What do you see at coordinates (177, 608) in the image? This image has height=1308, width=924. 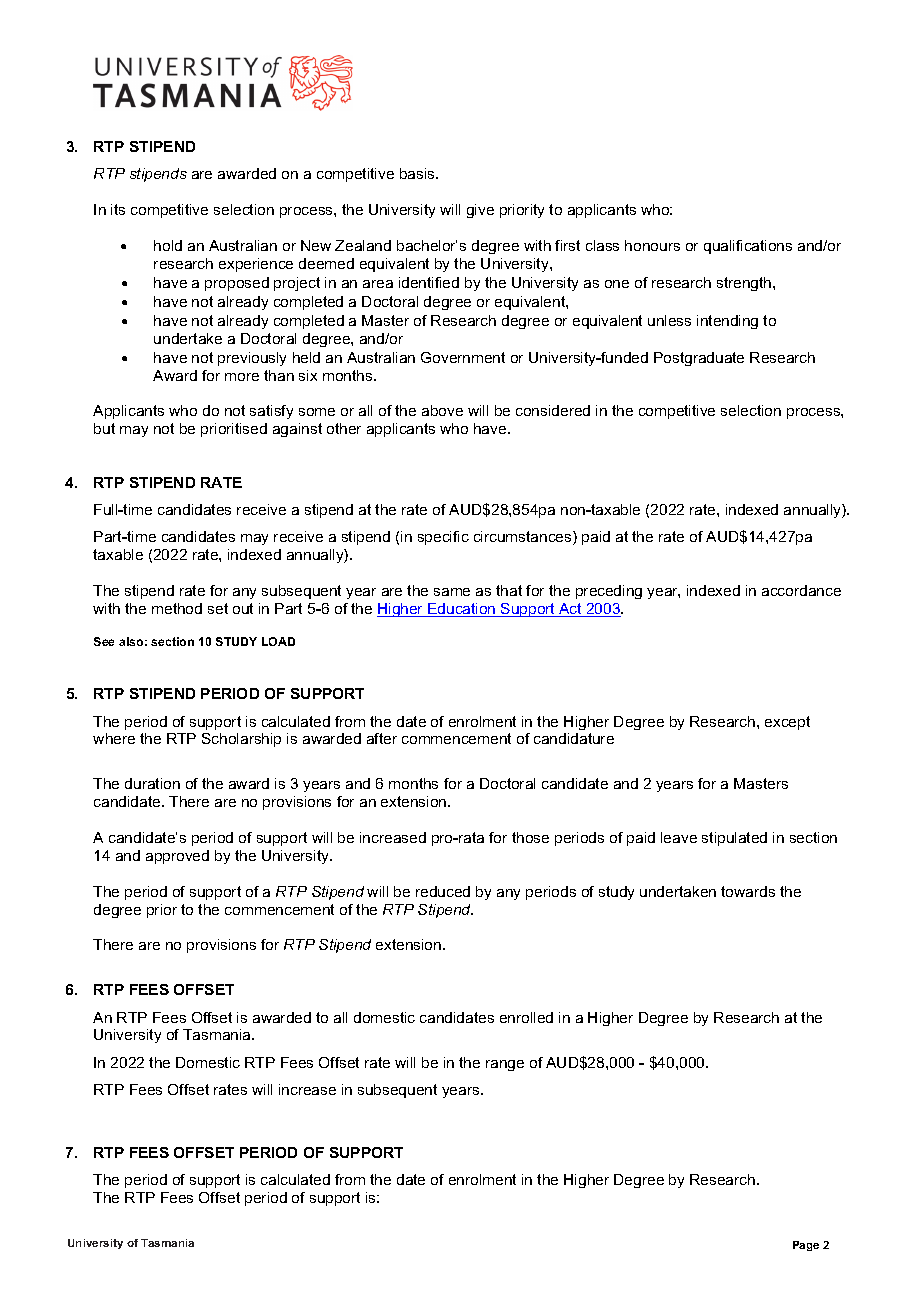 I see `method` at bounding box center [177, 608].
